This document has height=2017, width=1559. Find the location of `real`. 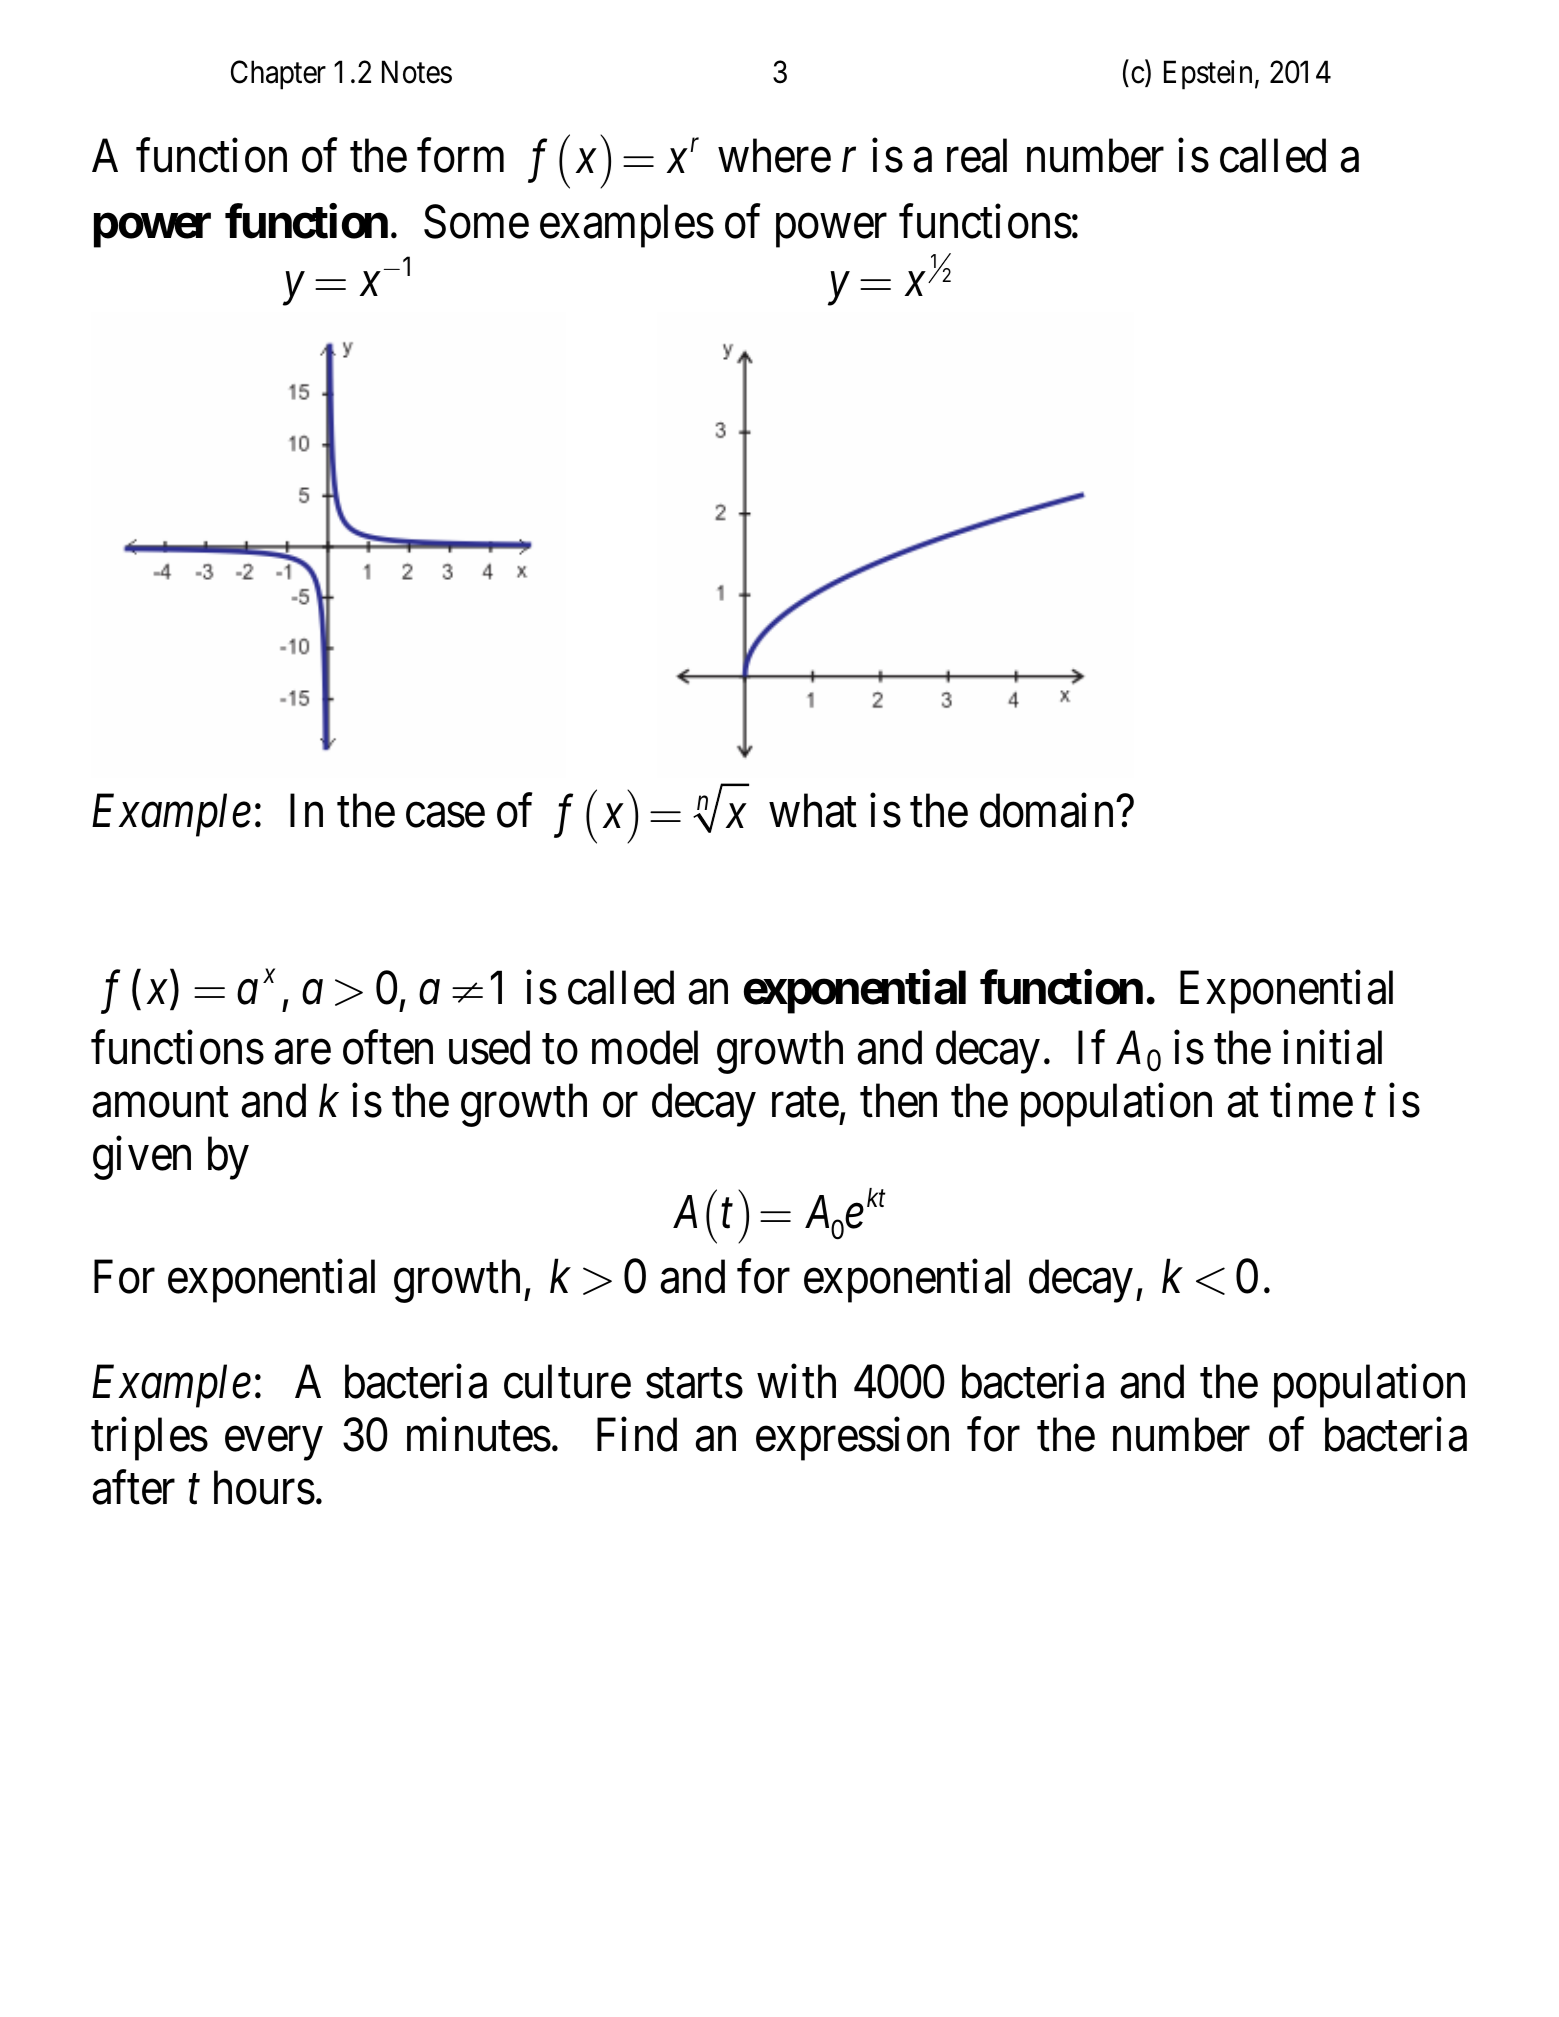

real is located at coordinates (977, 156).
